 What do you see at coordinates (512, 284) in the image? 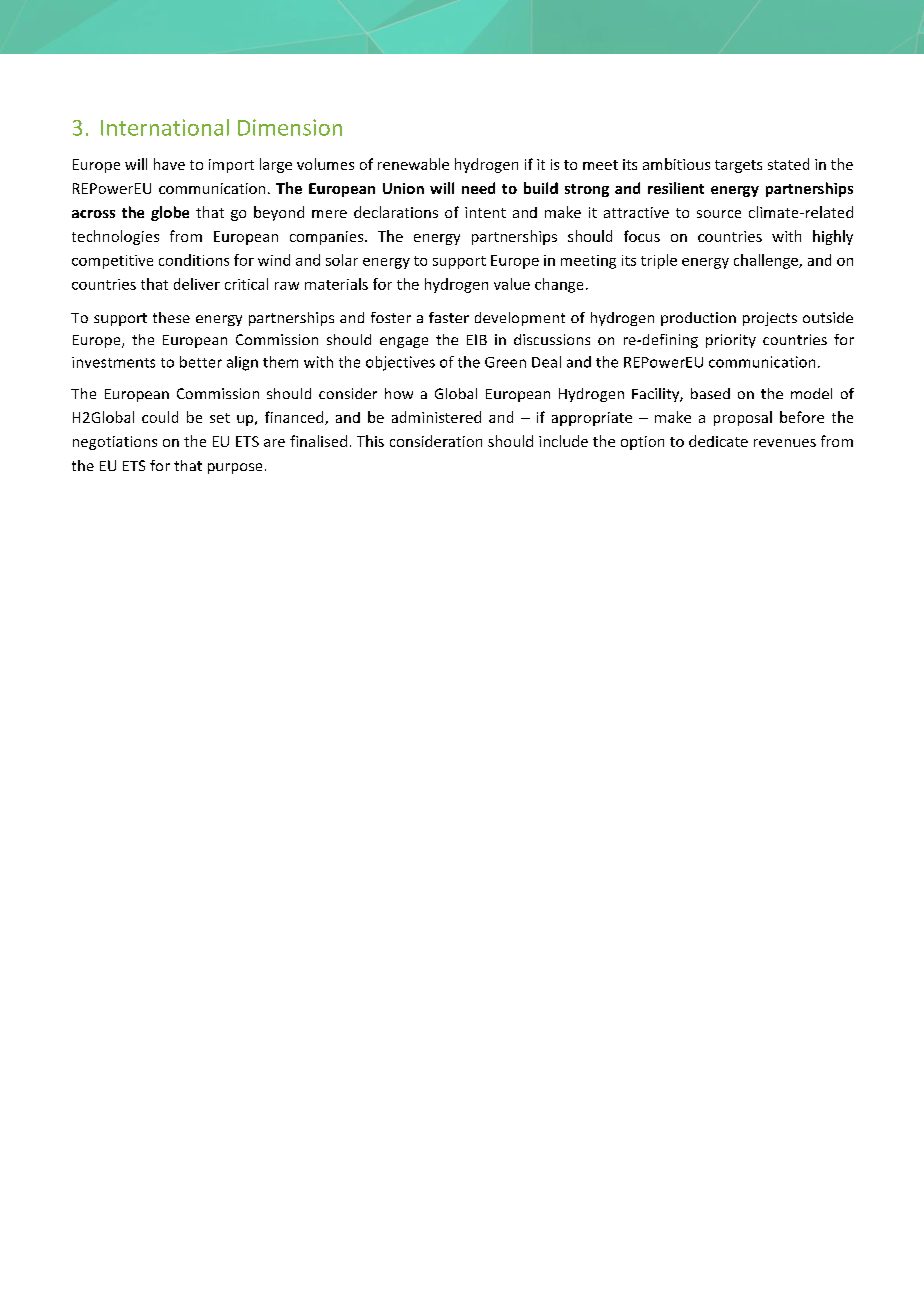
I see `value` at bounding box center [512, 284].
